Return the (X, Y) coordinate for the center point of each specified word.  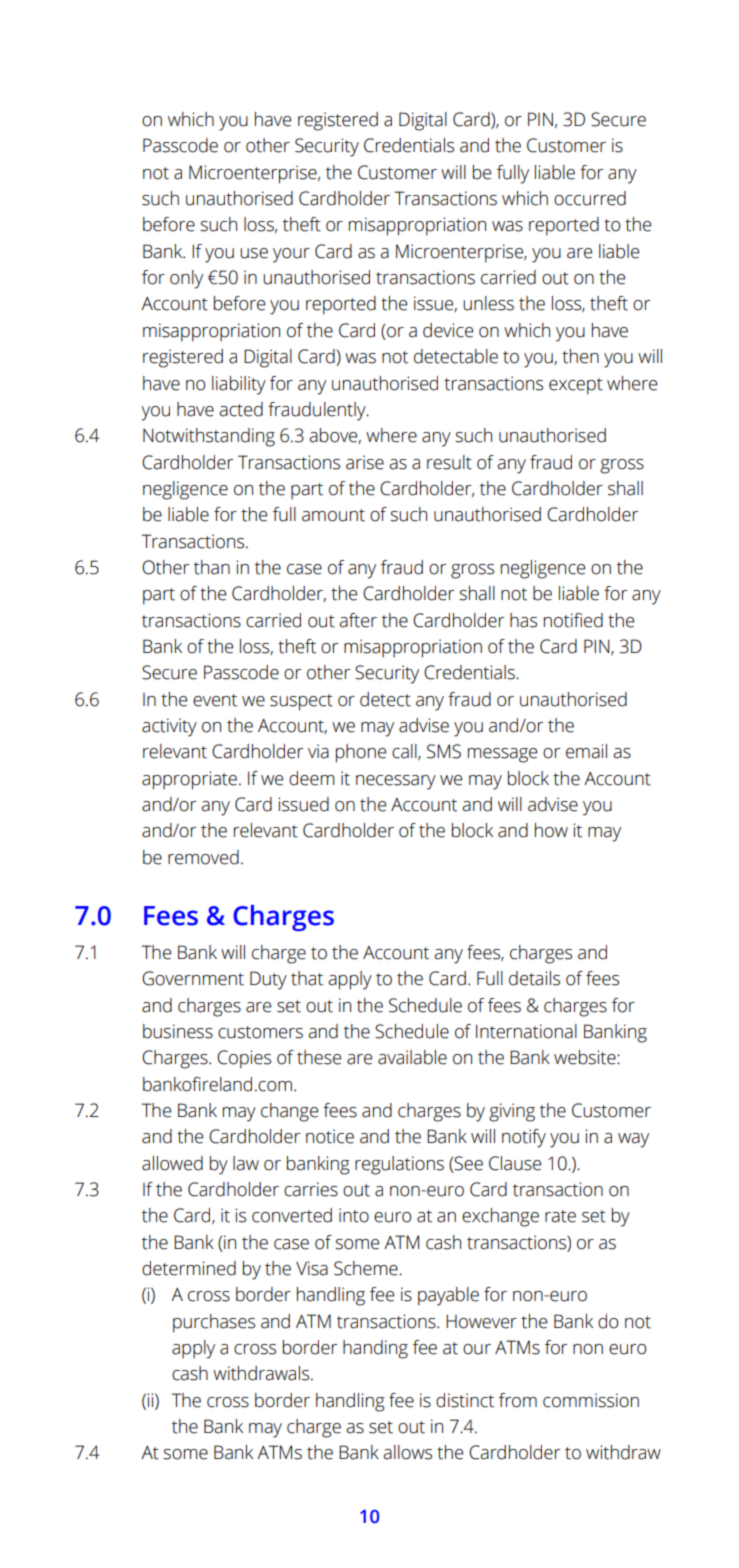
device (448, 330)
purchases (214, 1323)
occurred (590, 198)
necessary (396, 782)
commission (591, 1400)
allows (407, 1452)
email (586, 751)
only (186, 279)
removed (203, 857)
